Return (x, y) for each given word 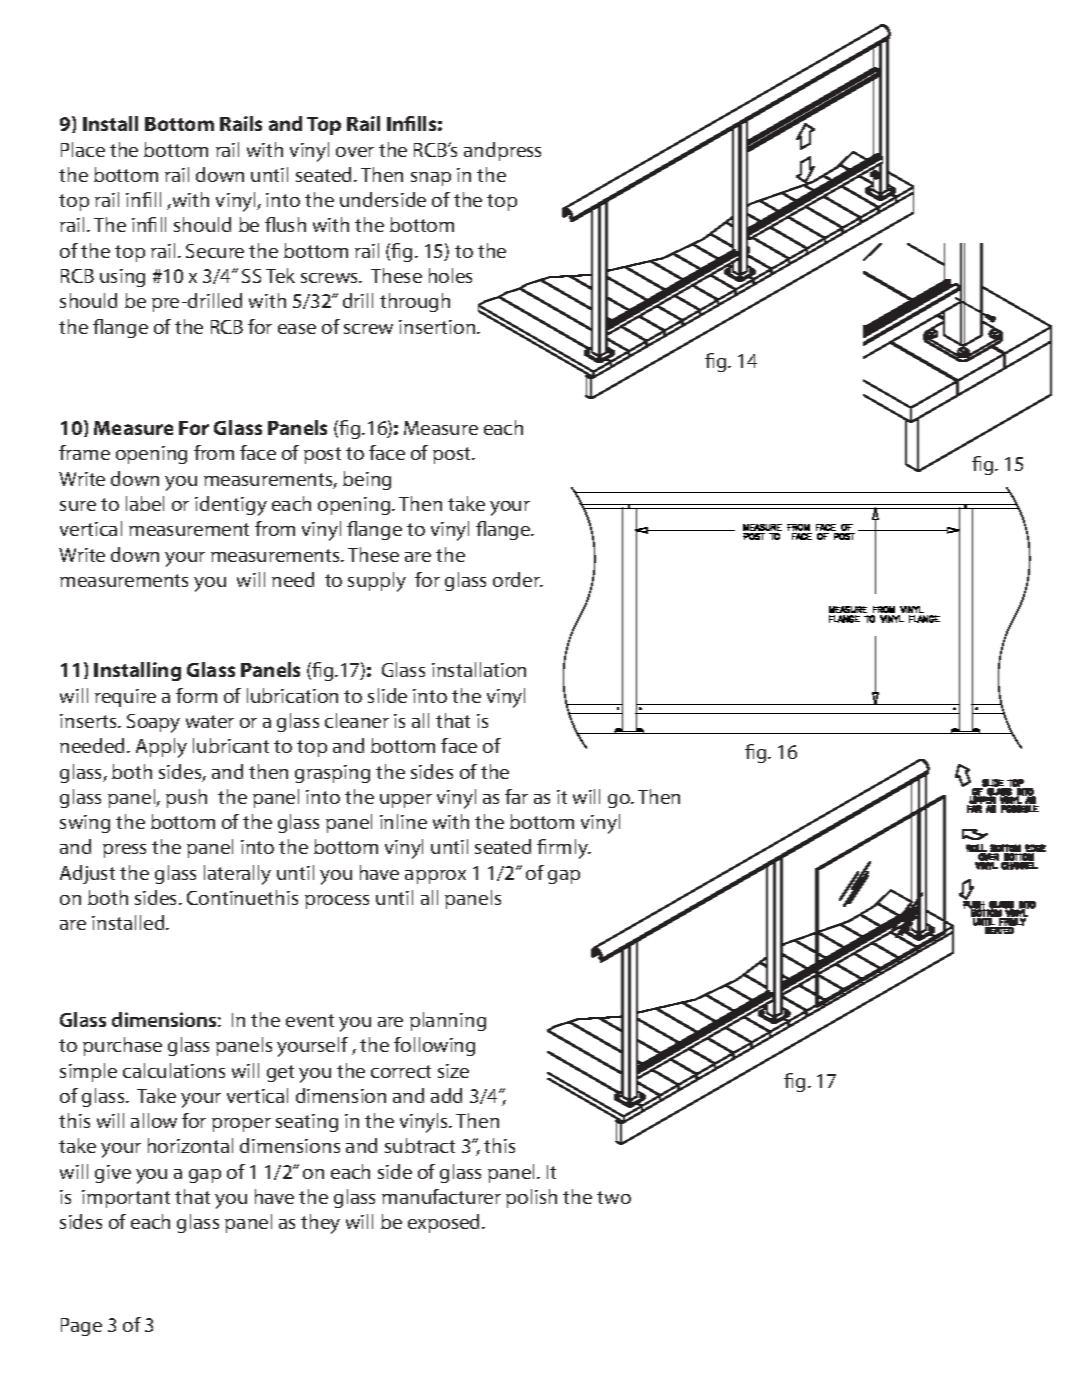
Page (81, 1327)
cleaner (357, 720)
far (516, 796)
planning (448, 1021)
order (517, 579)
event (310, 1020)
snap (431, 179)
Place (83, 149)
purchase (122, 1046)
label (145, 503)
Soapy (153, 723)
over (355, 152)
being (367, 480)
